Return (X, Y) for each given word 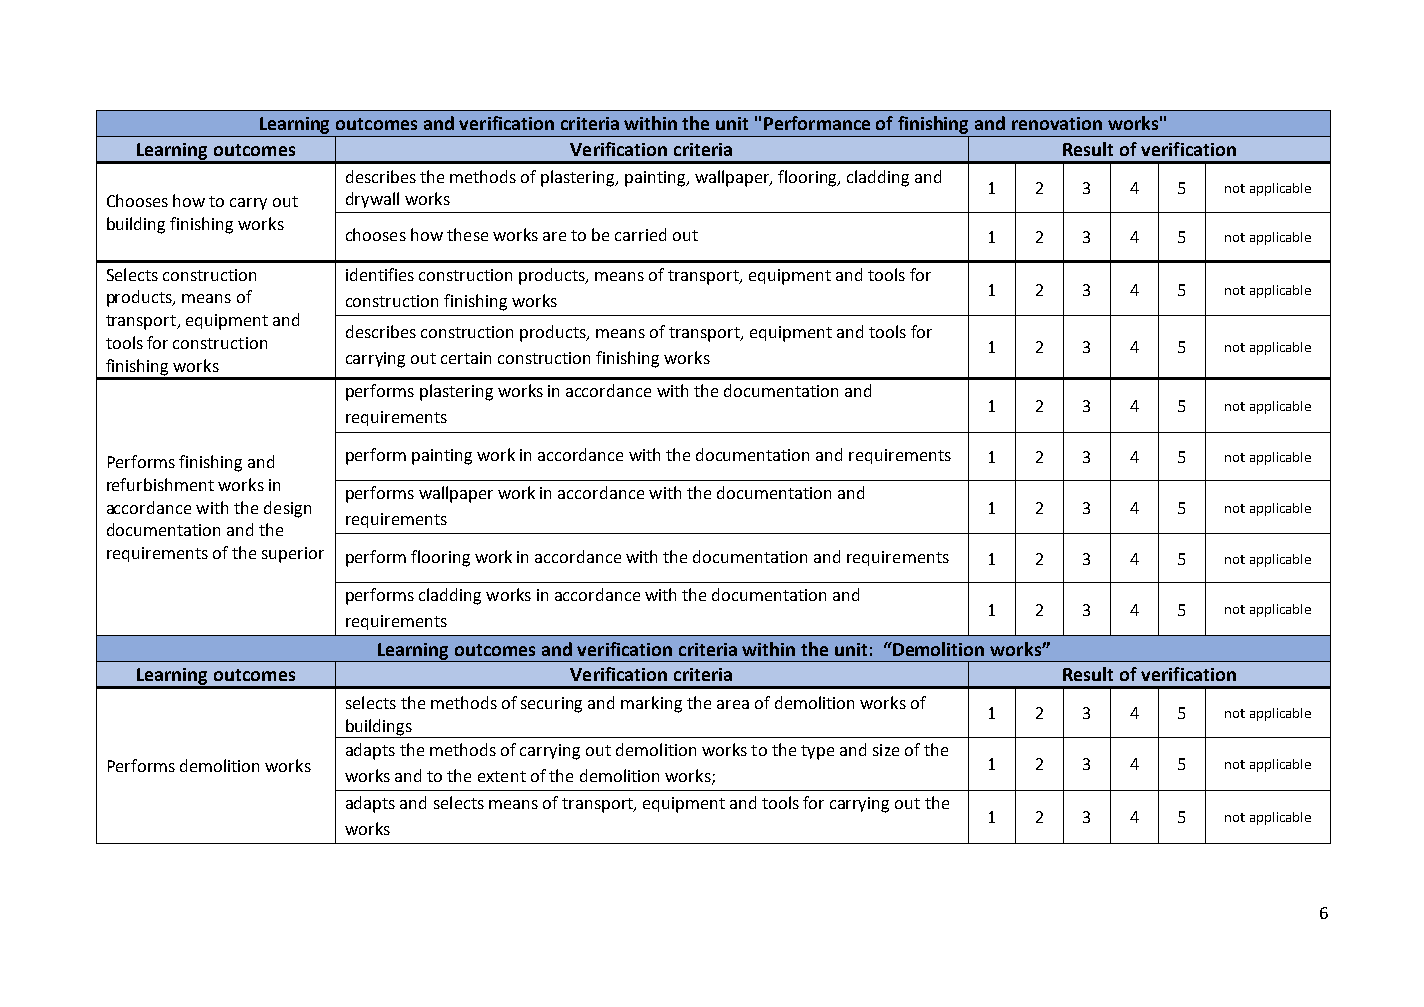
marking (651, 704)
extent (502, 776)
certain (466, 358)
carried (640, 234)
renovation (1057, 123)
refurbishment (160, 484)
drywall (372, 200)
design (287, 509)
